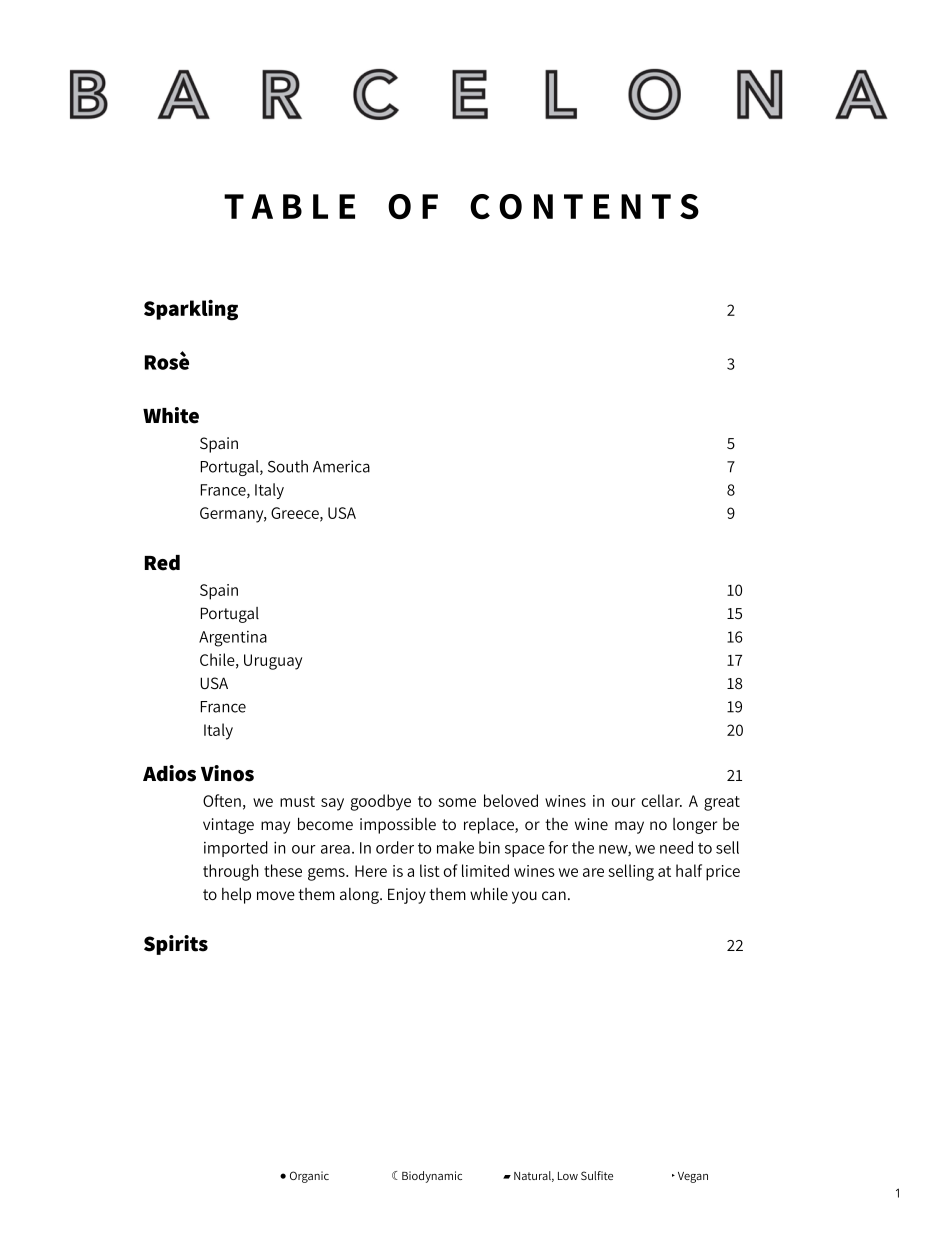  What do you see at coordinates (273, 662) in the screenshot?
I see `Uruguay` at bounding box center [273, 662].
